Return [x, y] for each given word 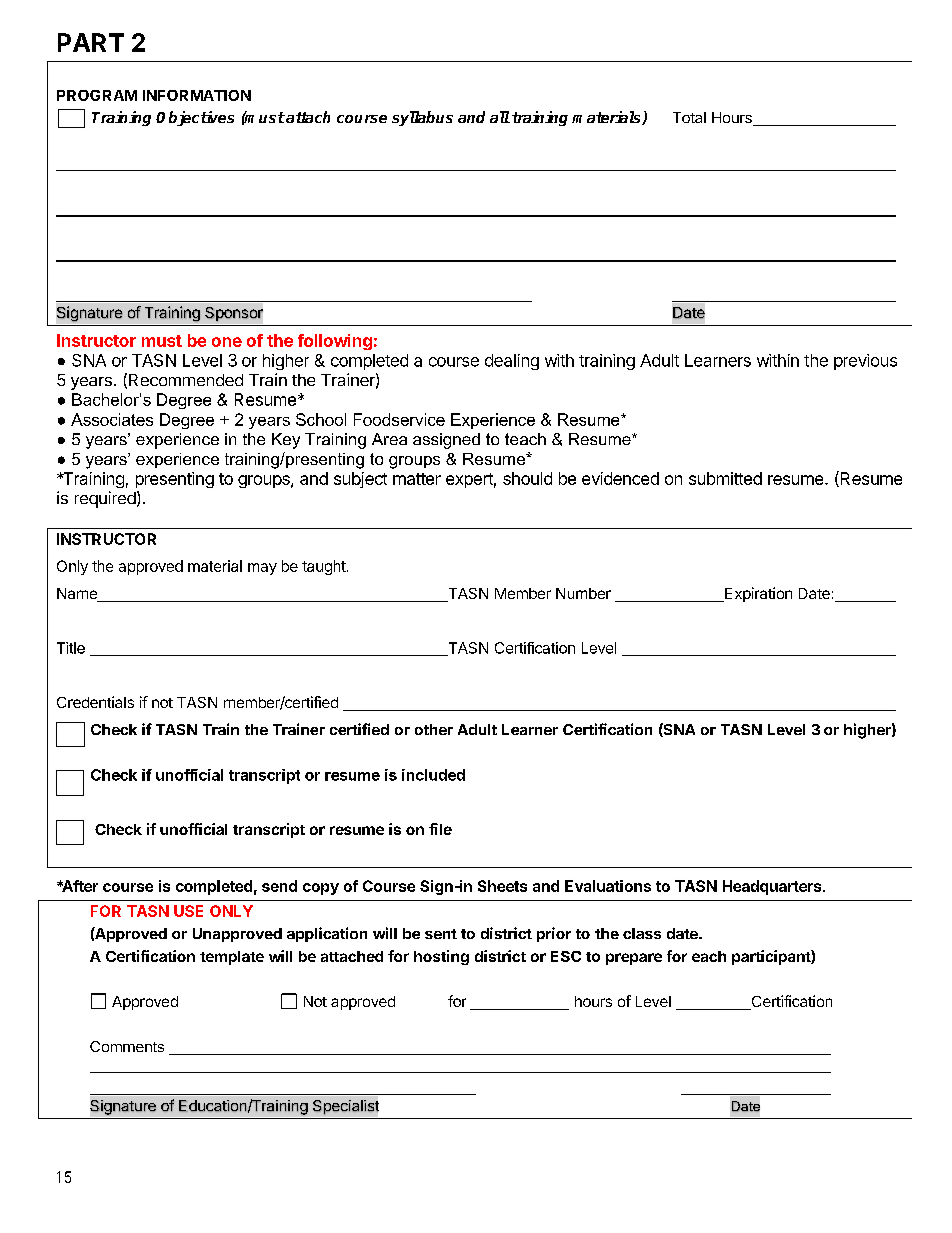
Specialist [345, 1108]
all [500, 117]
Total [689, 117]
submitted [725, 478]
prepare [634, 959]
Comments [127, 1046]
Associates [112, 419]
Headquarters [773, 887]
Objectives [195, 118]
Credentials [95, 702]
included [433, 775]
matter [417, 479]
